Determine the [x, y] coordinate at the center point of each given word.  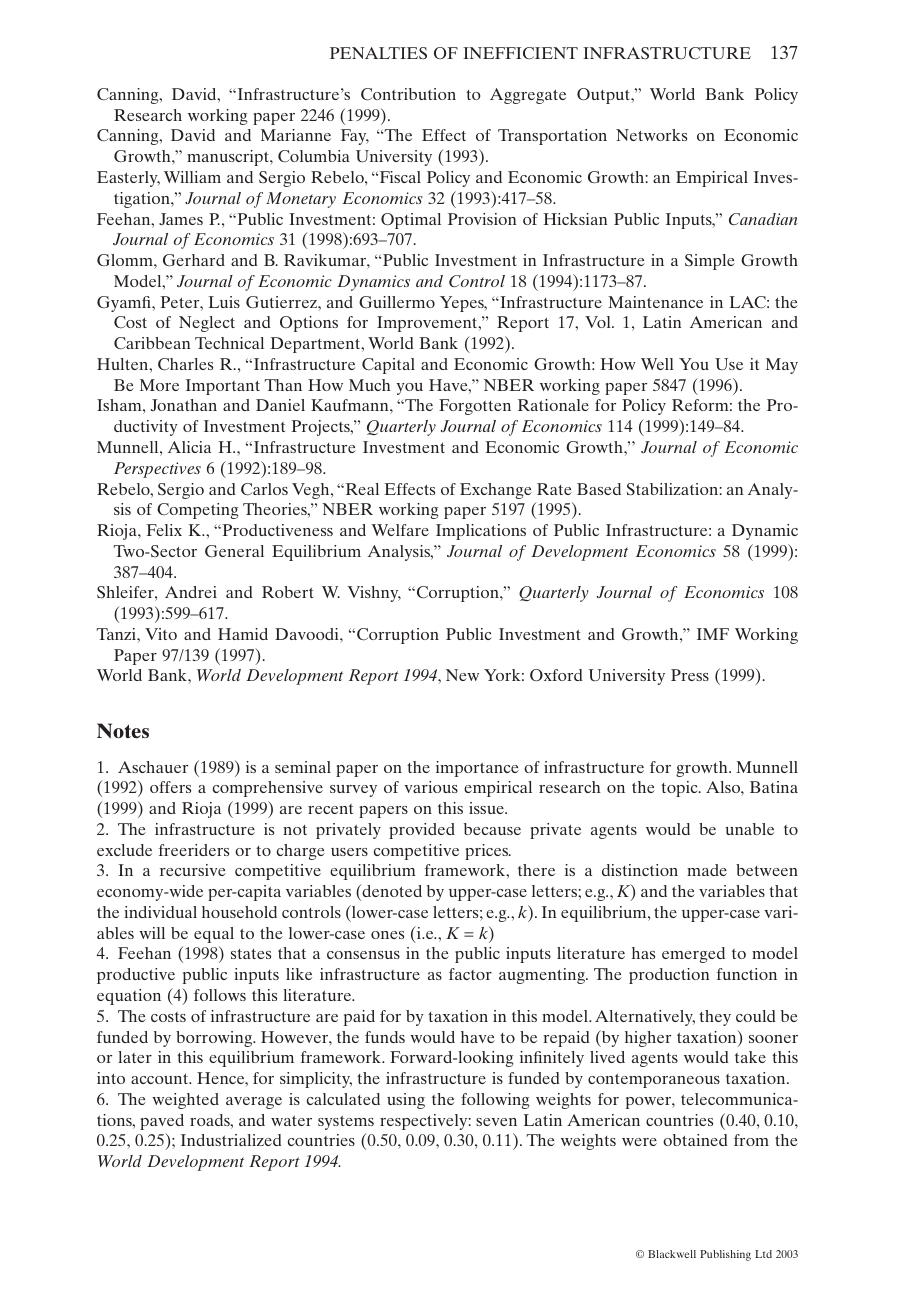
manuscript [229, 158]
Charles [185, 364]
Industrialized [231, 1140]
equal [214, 935]
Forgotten [475, 407]
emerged [693, 955]
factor [470, 974]
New [462, 675]
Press [690, 675]
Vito [161, 634]
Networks [651, 135]
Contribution [408, 94]
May [782, 366]
